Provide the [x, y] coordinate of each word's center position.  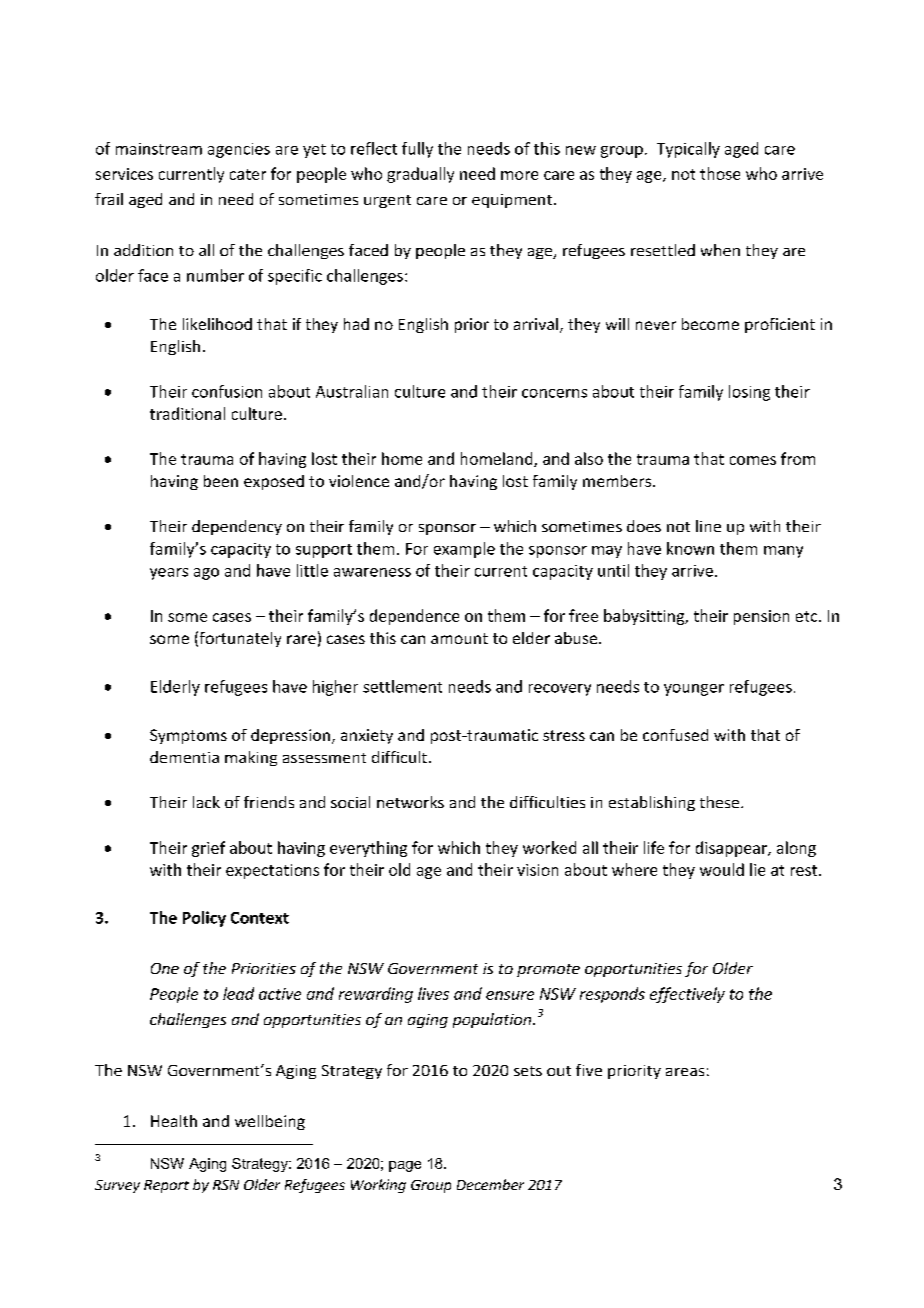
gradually [420, 175]
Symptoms [188, 736]
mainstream [159, 149]
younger [694, 690]
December [490, 1184]
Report [166, 1186]
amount [459, 638]
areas [685, 1072]
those [720, 173]
